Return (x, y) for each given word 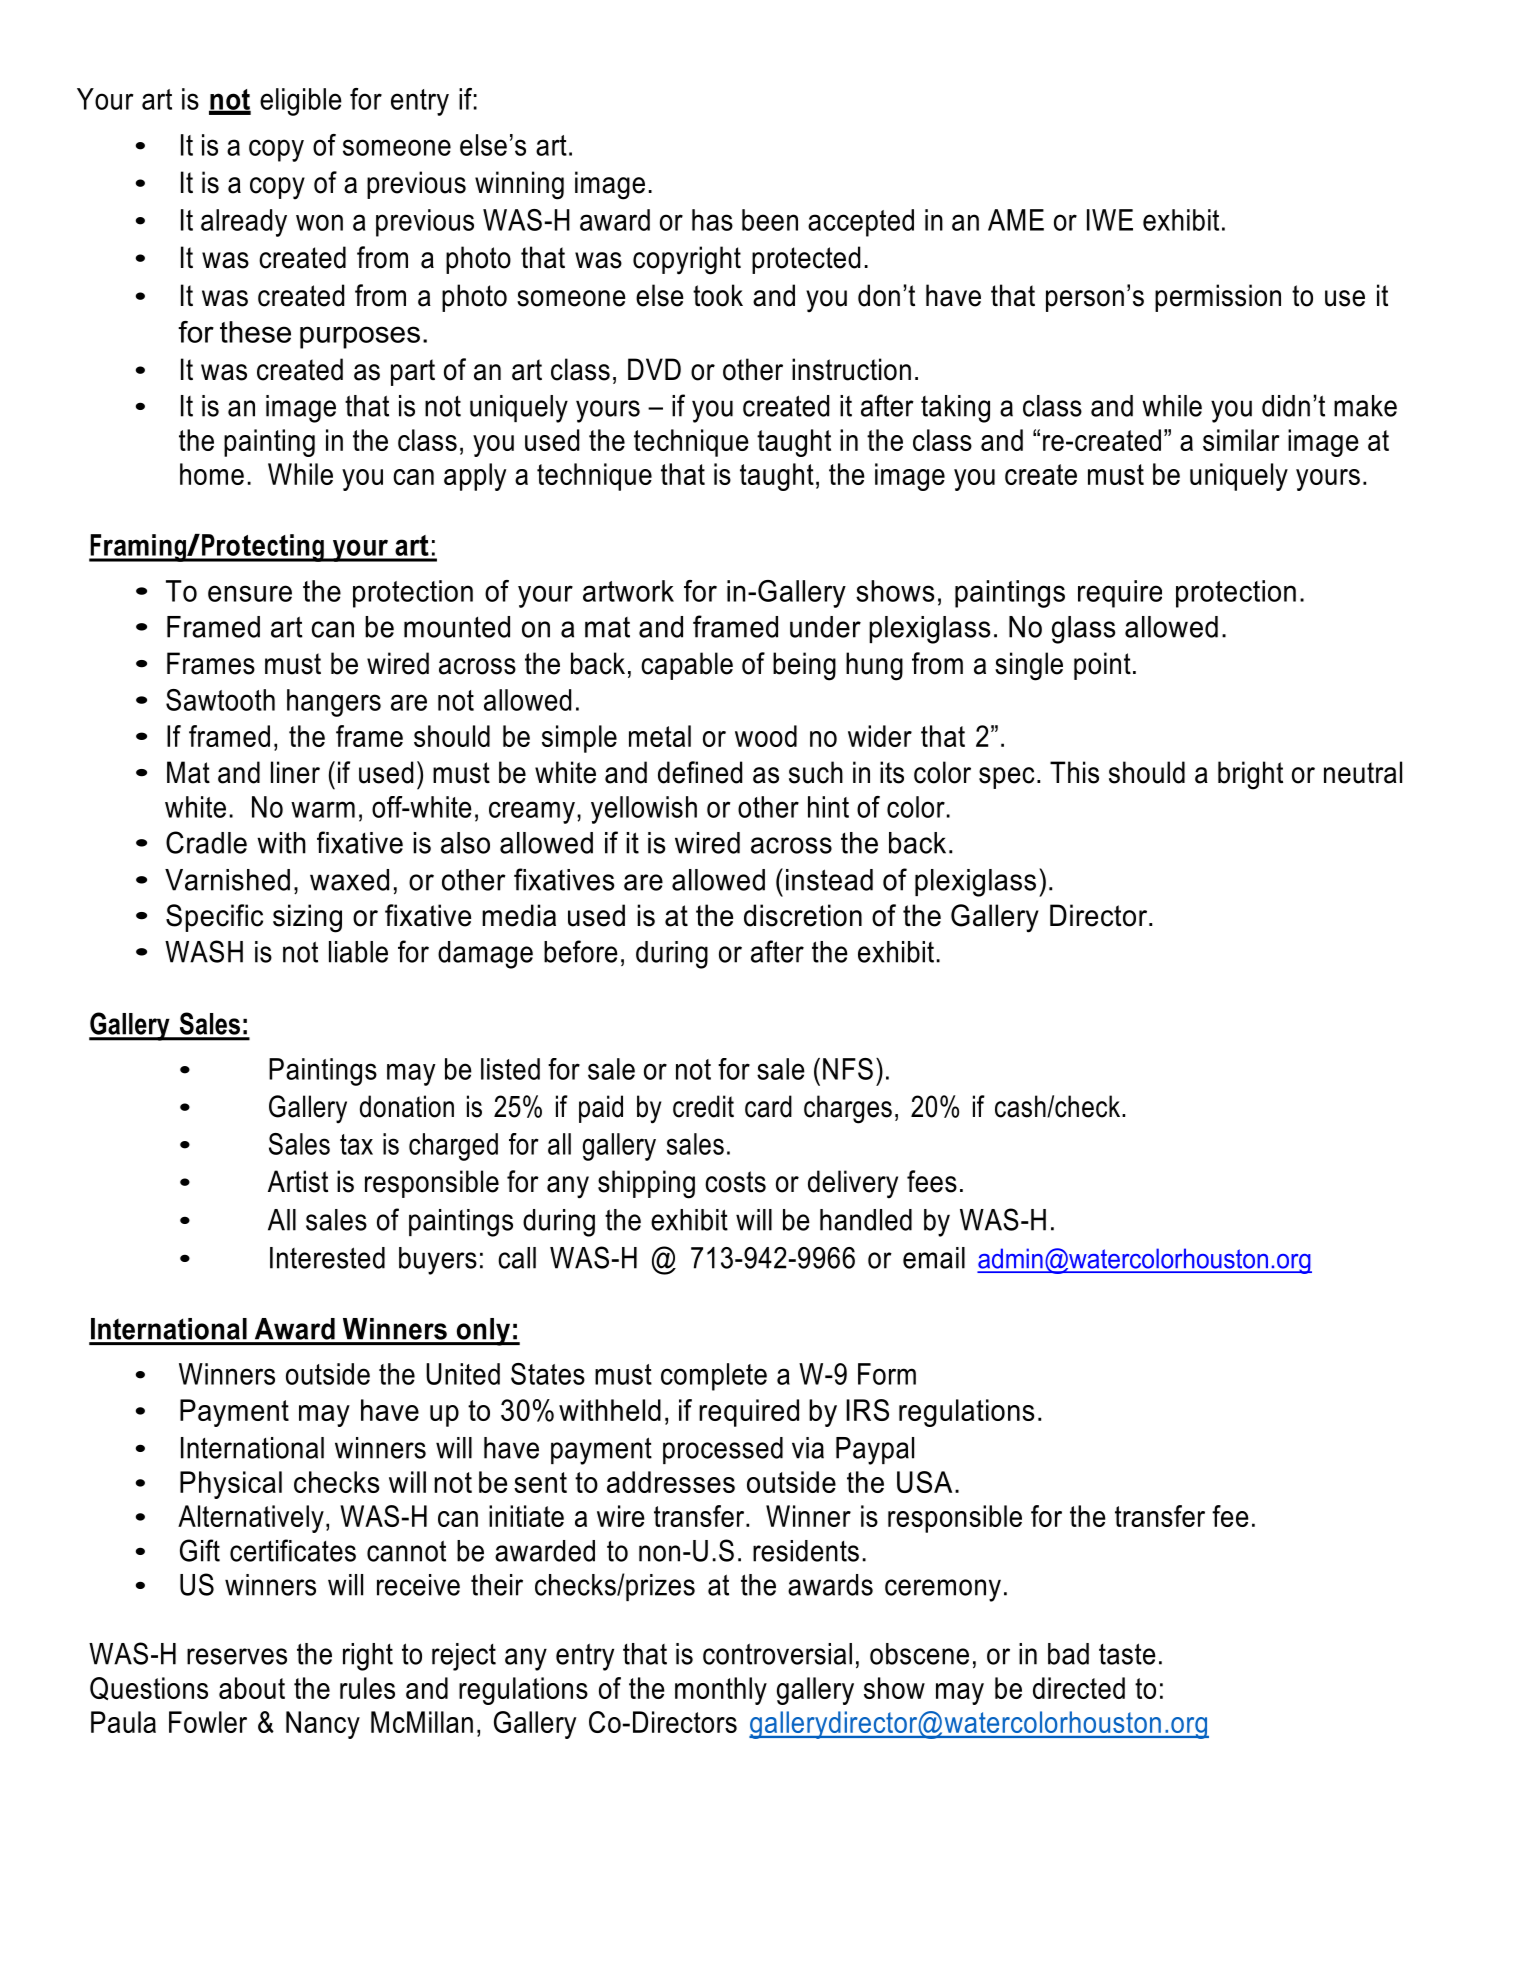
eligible (301, 102)
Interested (327, 1258)
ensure (250, 593)
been (770, 220)
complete (714, 1377)
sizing (307, 918)
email (934, 1258)
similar (1241, 440)
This (1074, 772)
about (252, 1688)
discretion (803, 915)
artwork (628, 591)
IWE (1110, 220)
